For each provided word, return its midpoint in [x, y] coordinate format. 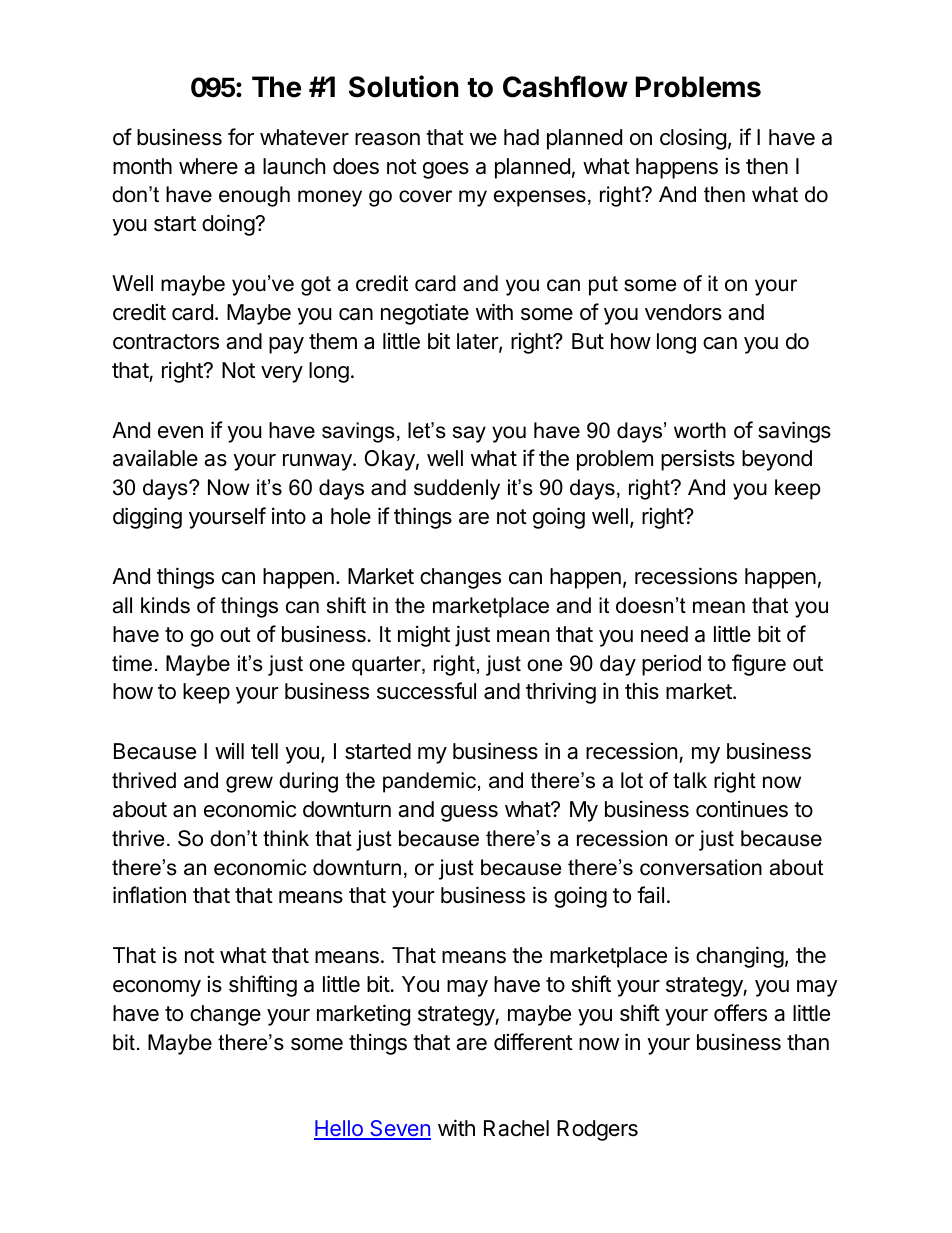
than [808, 1042]
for [241, 137]
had [521, 137]
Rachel [516, 1128]
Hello [339, 1129]
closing [693, 139]
